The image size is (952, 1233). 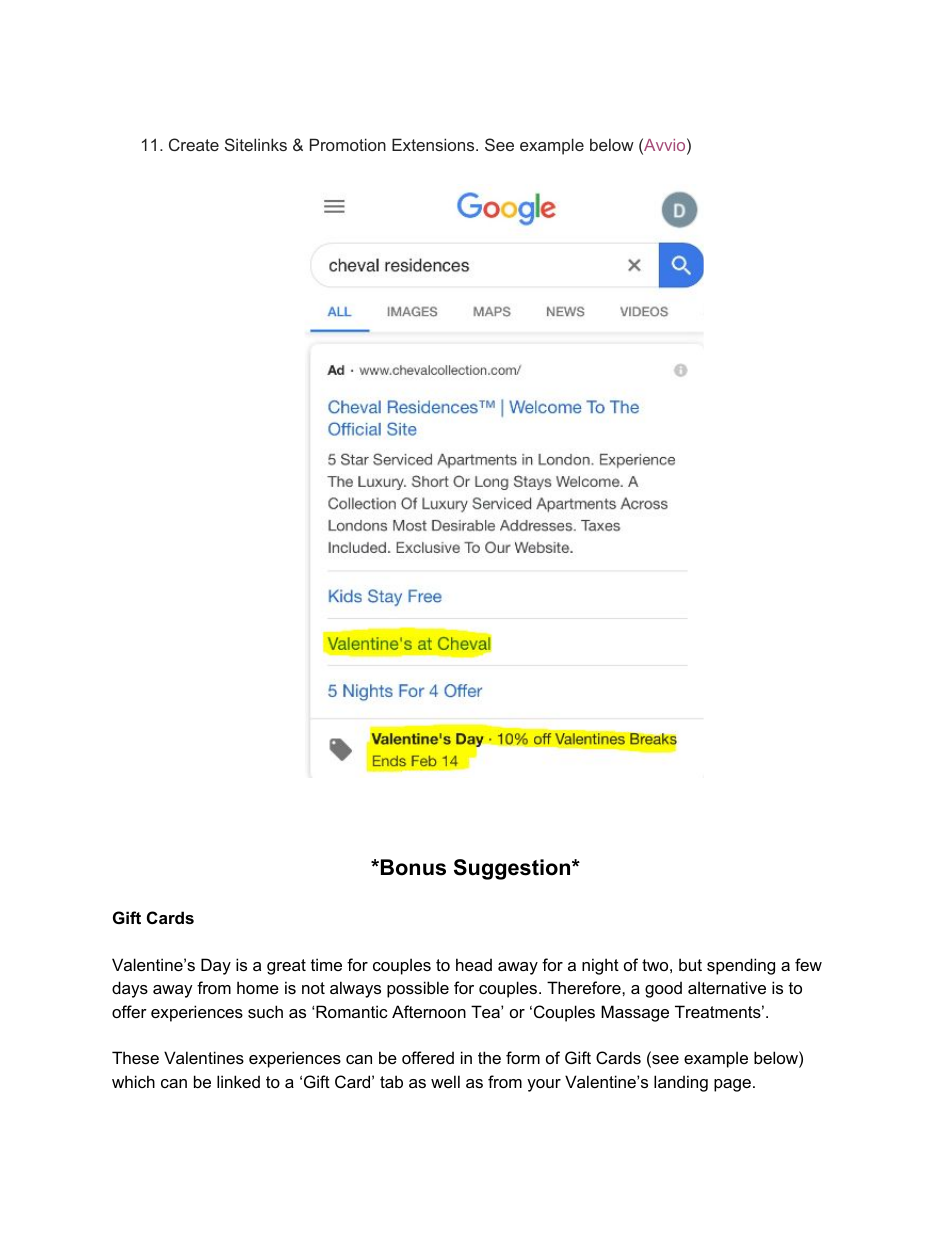 I want to click on Promotion, so click(x=348, y=144).
